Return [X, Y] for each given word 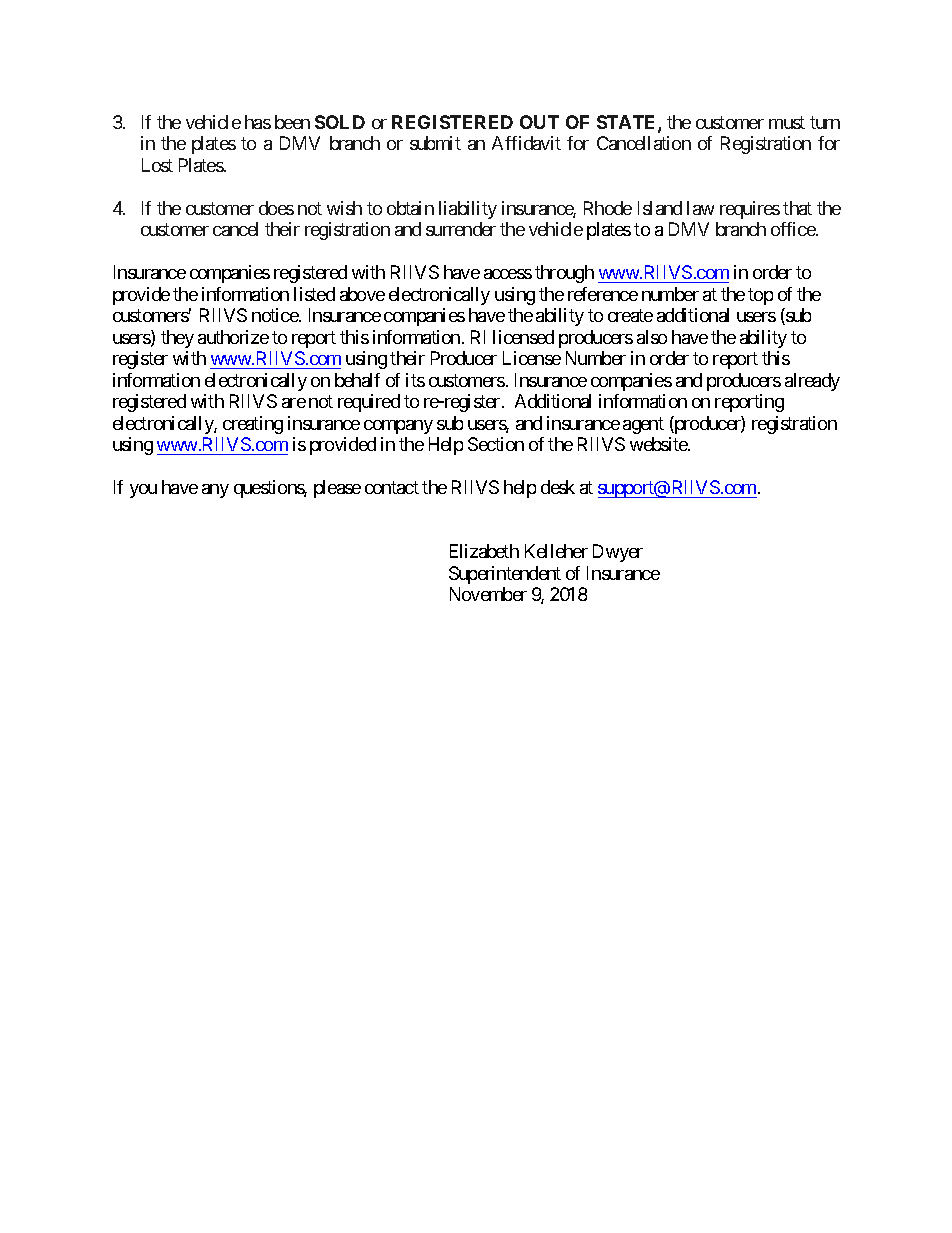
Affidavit [526, 143]
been [292, 122]
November [488, 594]
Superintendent [505, 575]
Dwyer [618, 553]
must [787, 122]
